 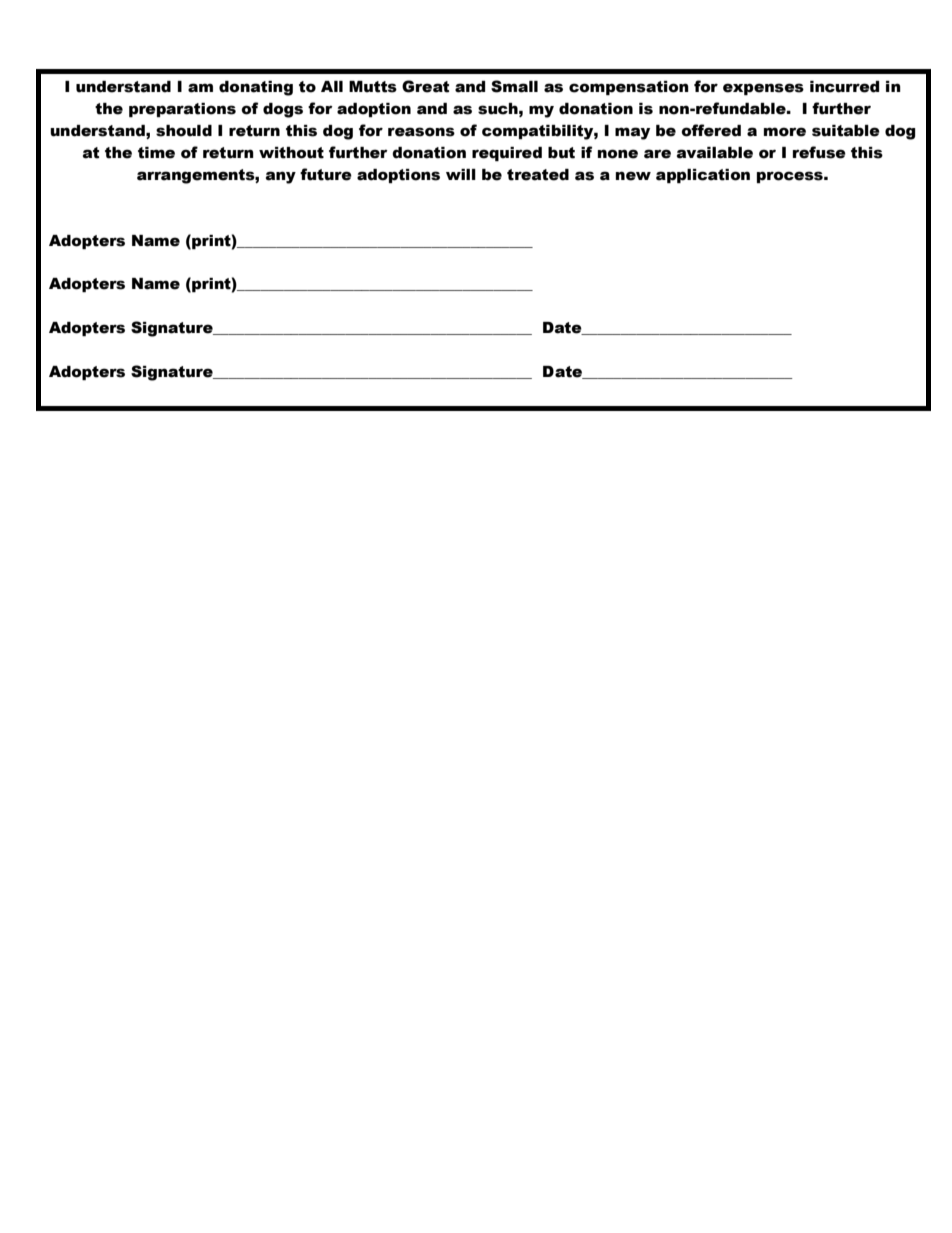 What do you see at coordinates (785, 132) in the screenshot?
I see `more` at bounding box center [785, 132].
